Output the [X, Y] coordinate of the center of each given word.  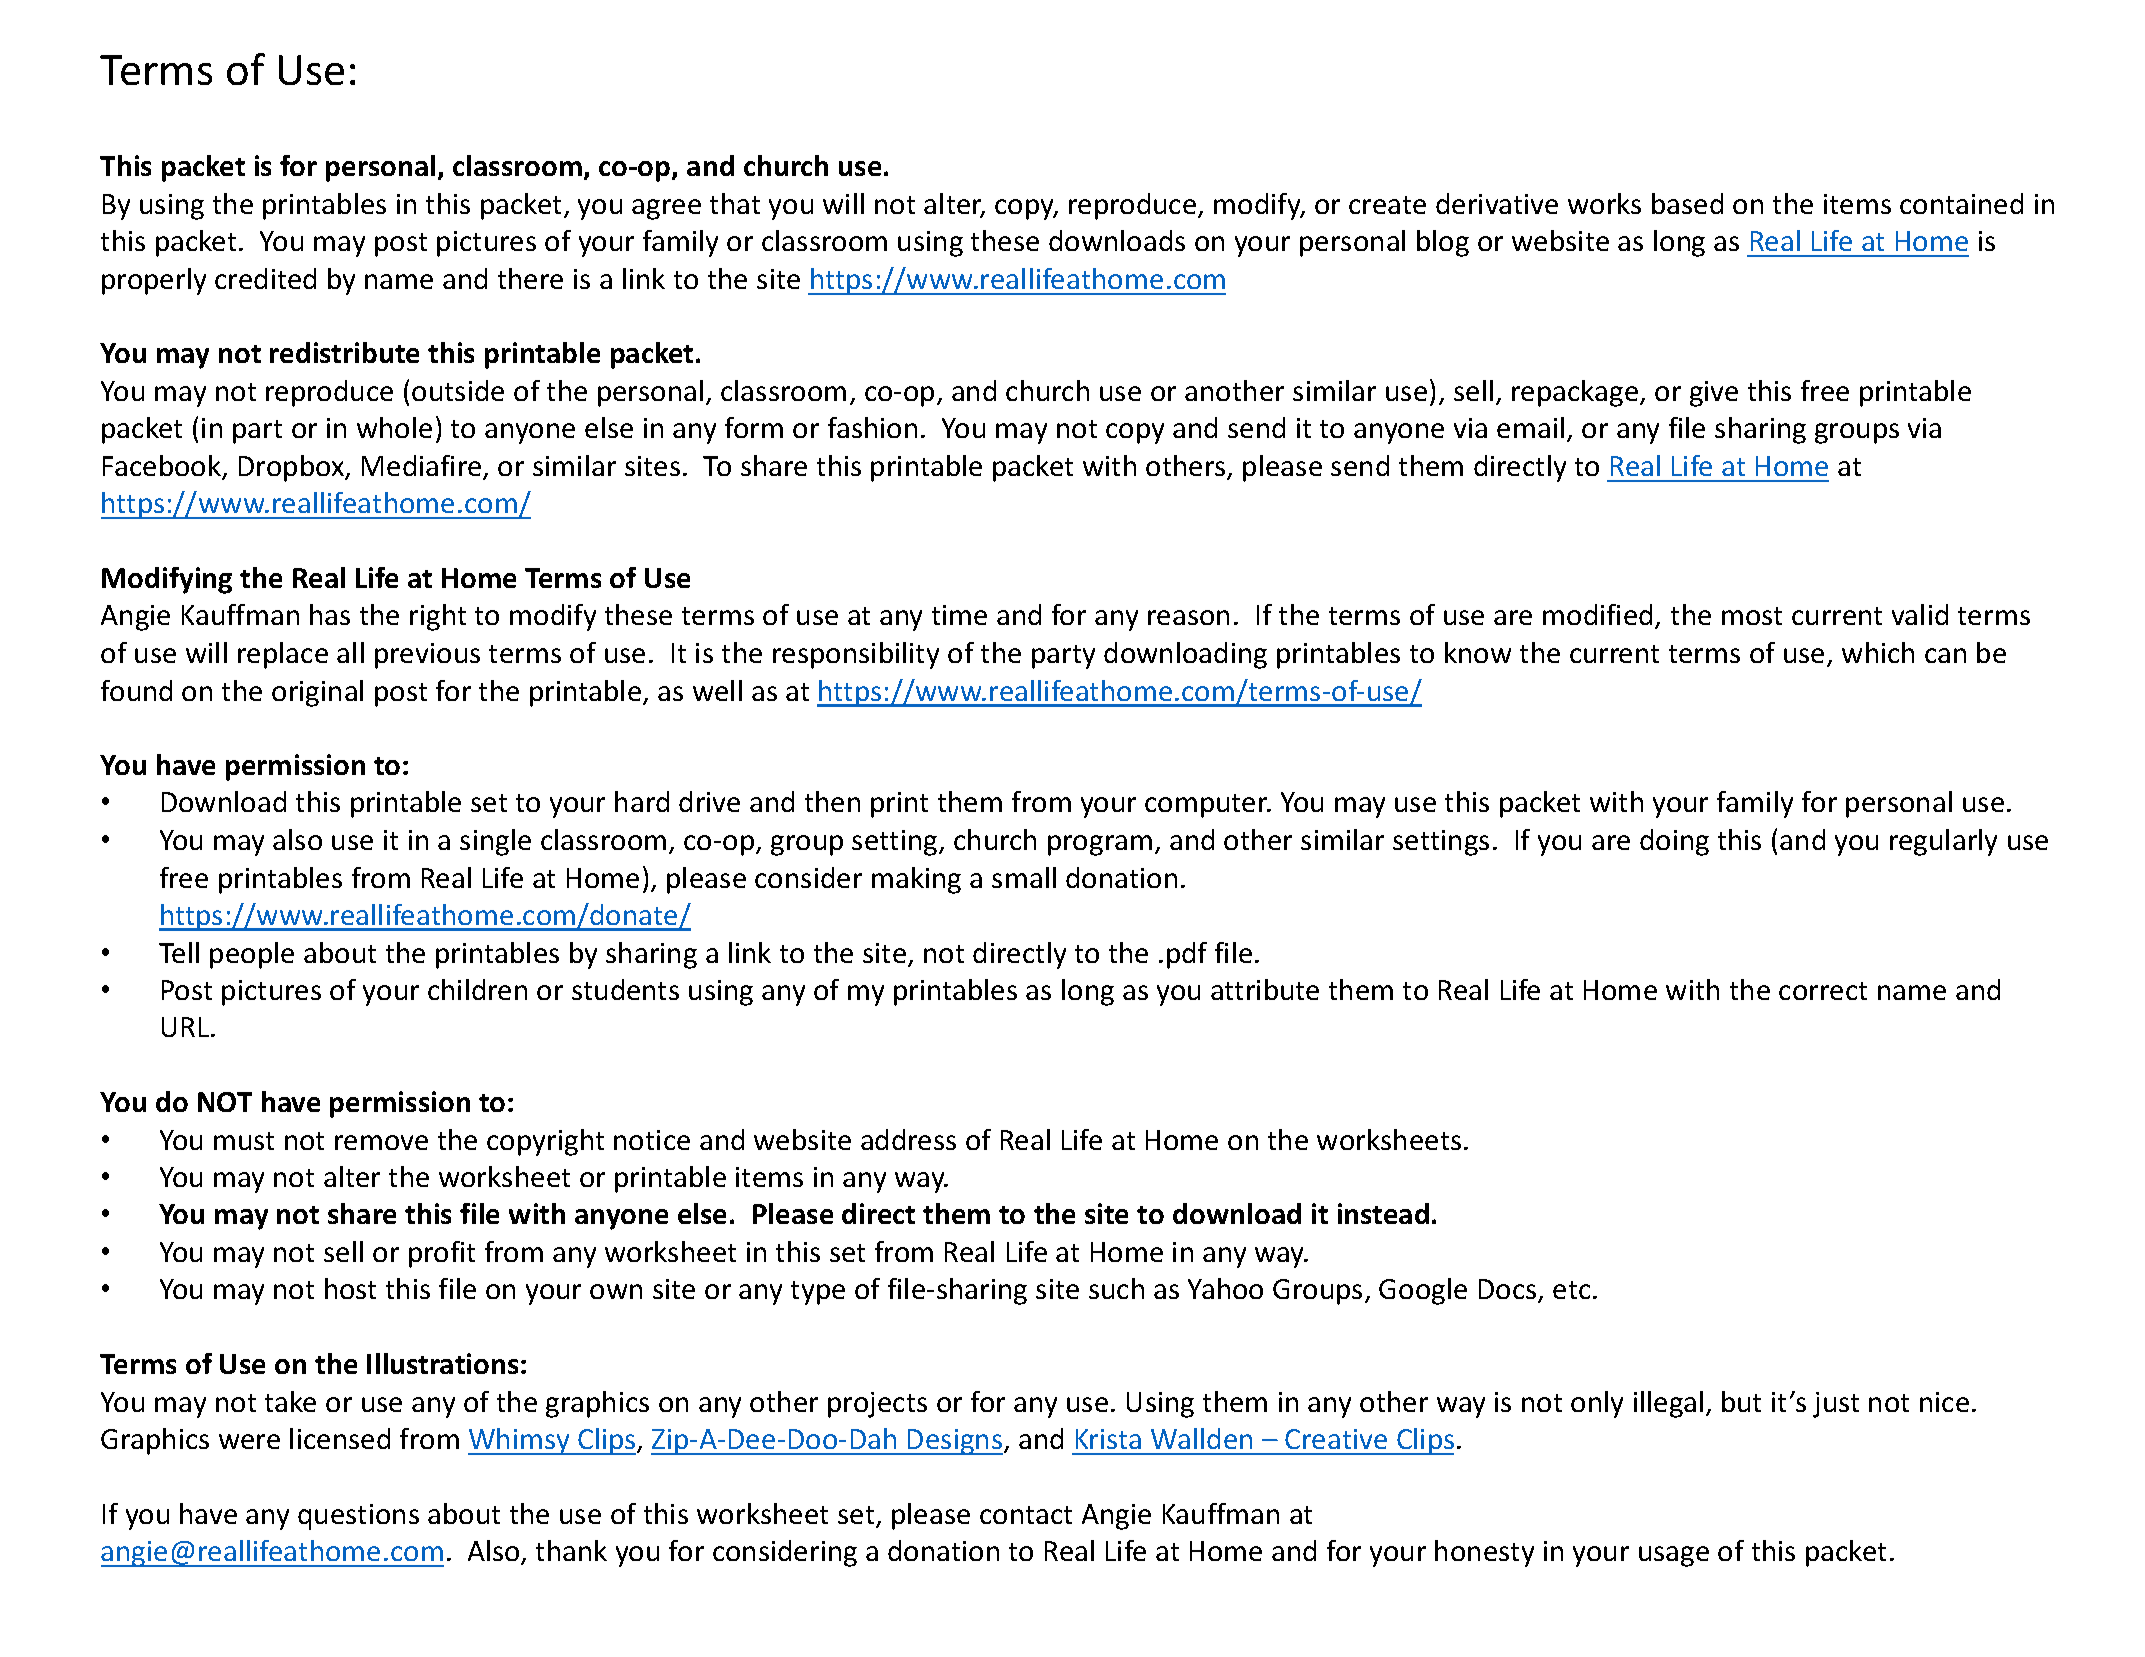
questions [358, 1517]
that [735, 203]
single [495, 842]
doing [1674, 842]
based [1687, 203]
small [1024, 877]
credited [265, 278]
